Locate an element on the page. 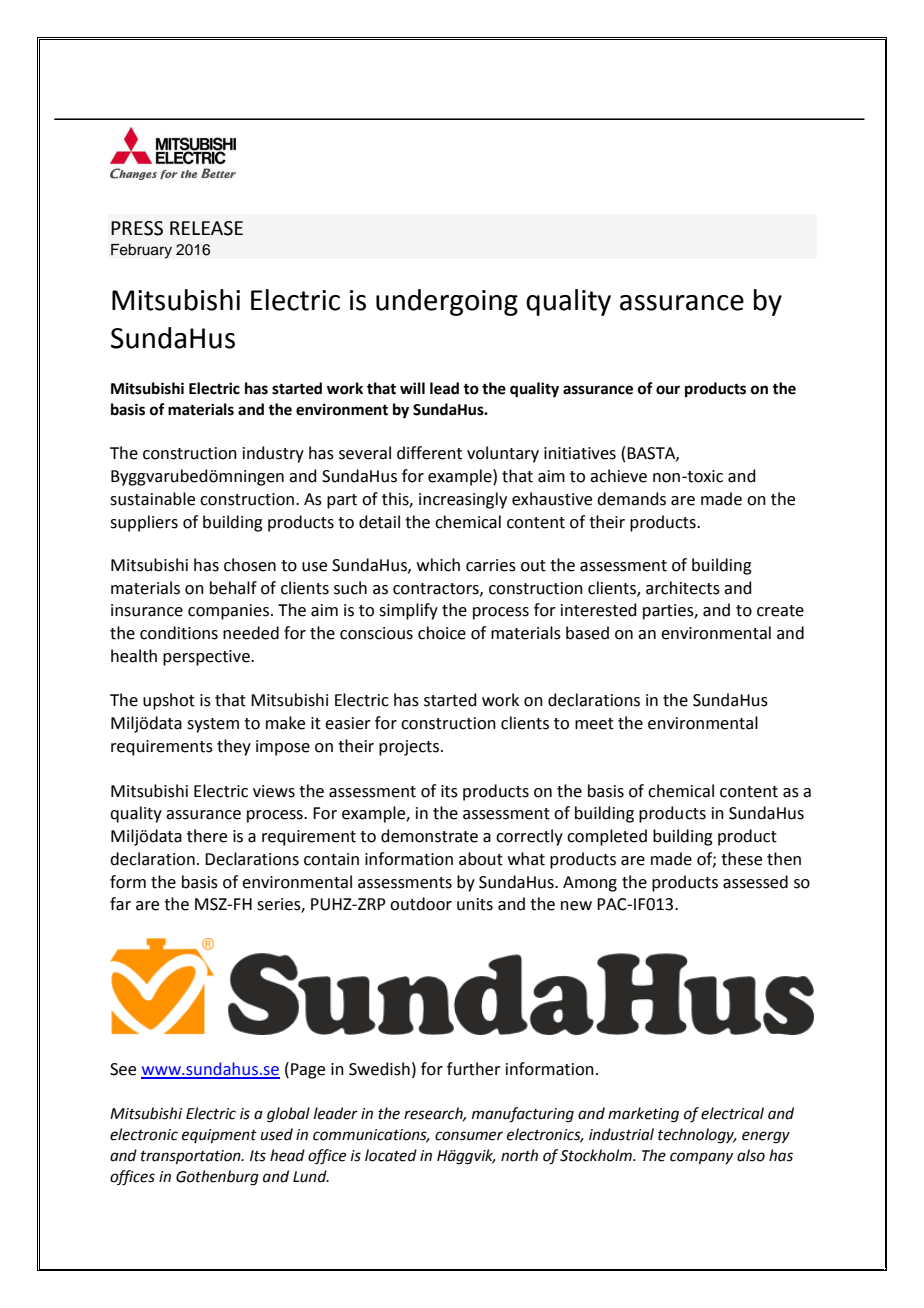  company is located at coordinates (701, 1158).
